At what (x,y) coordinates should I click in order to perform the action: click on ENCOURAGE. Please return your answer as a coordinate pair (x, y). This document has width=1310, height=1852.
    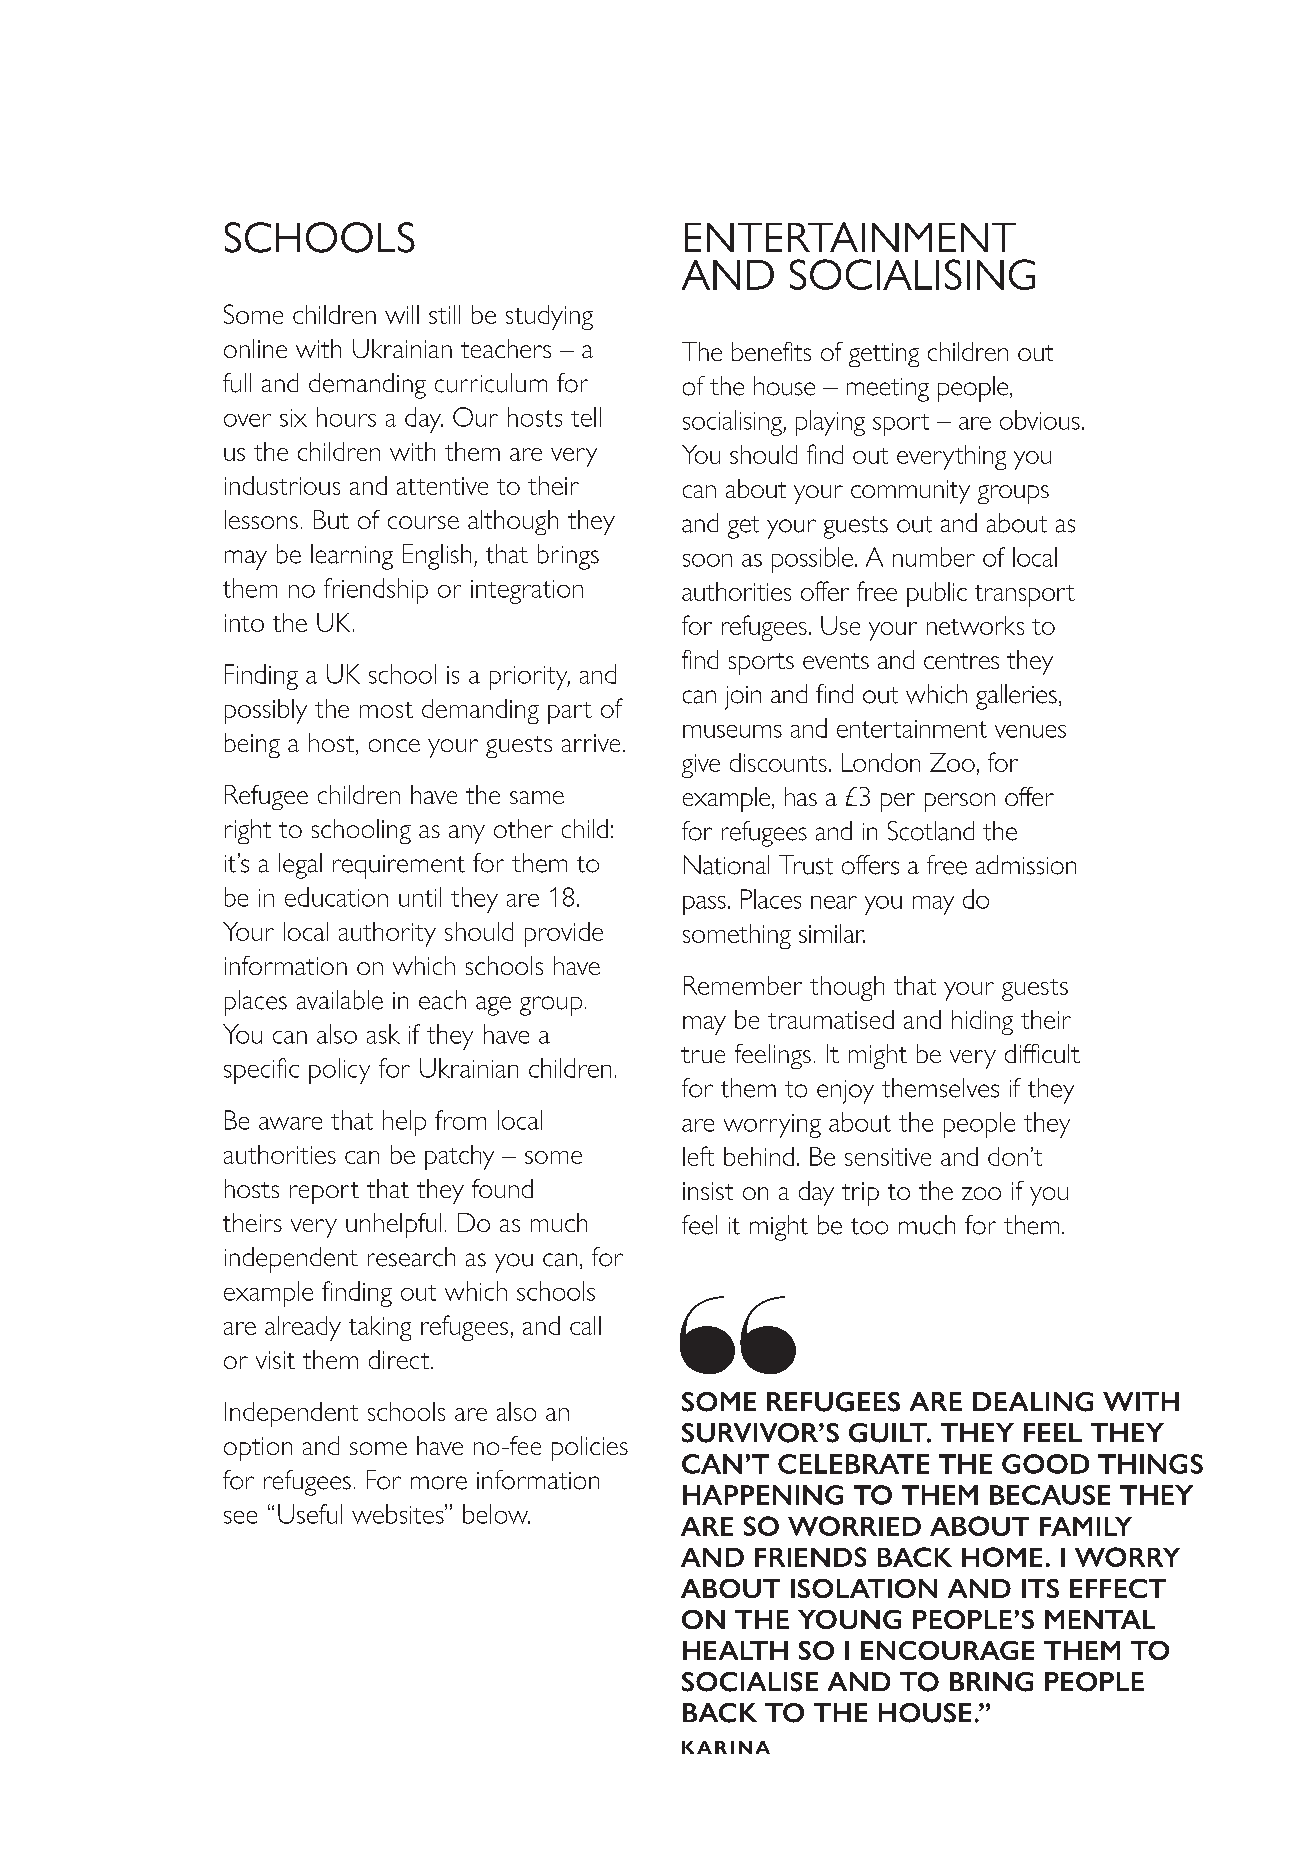
    Looking at the image, I should click on (947, 1650).
